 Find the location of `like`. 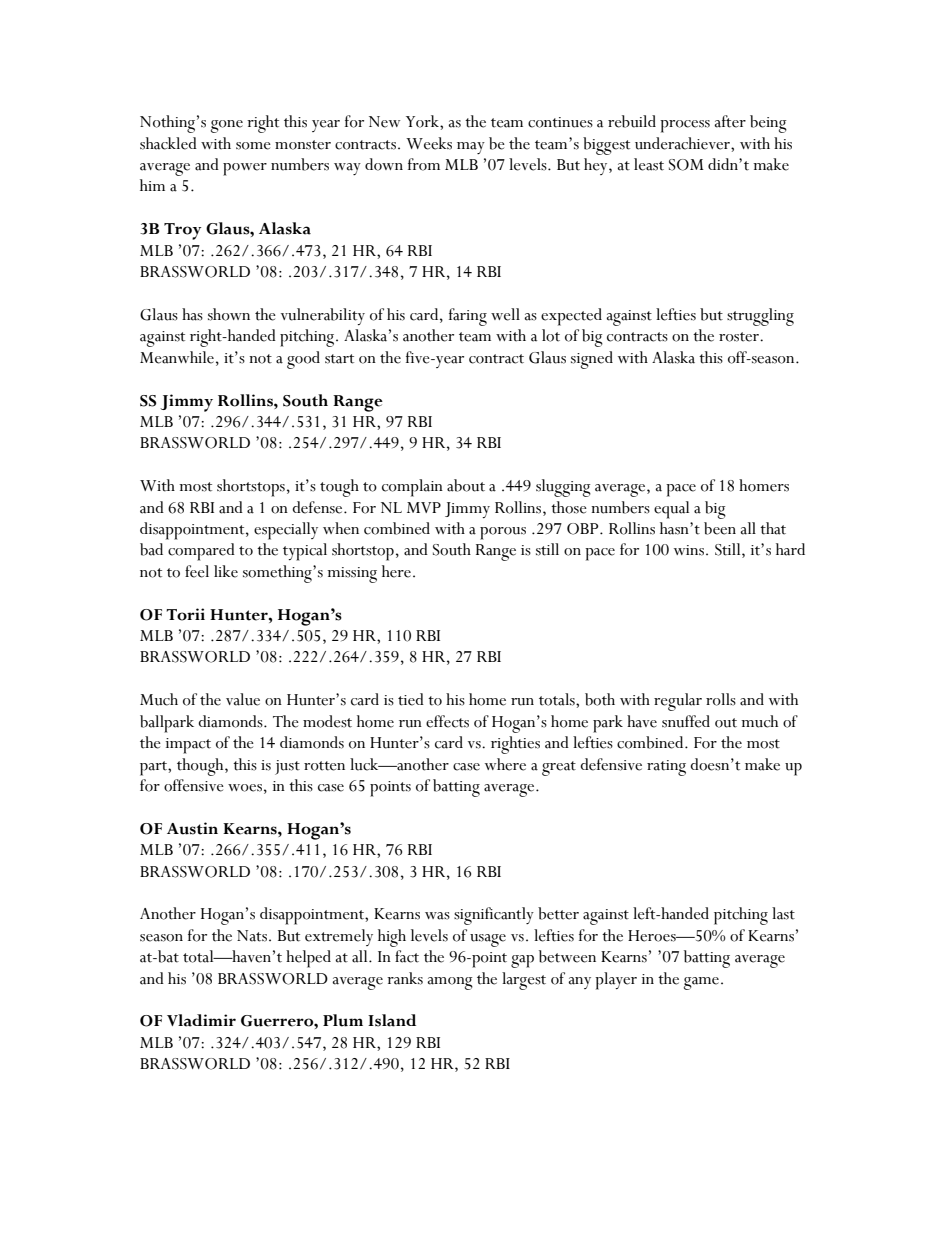

like is located at coordinates (226, 571).
